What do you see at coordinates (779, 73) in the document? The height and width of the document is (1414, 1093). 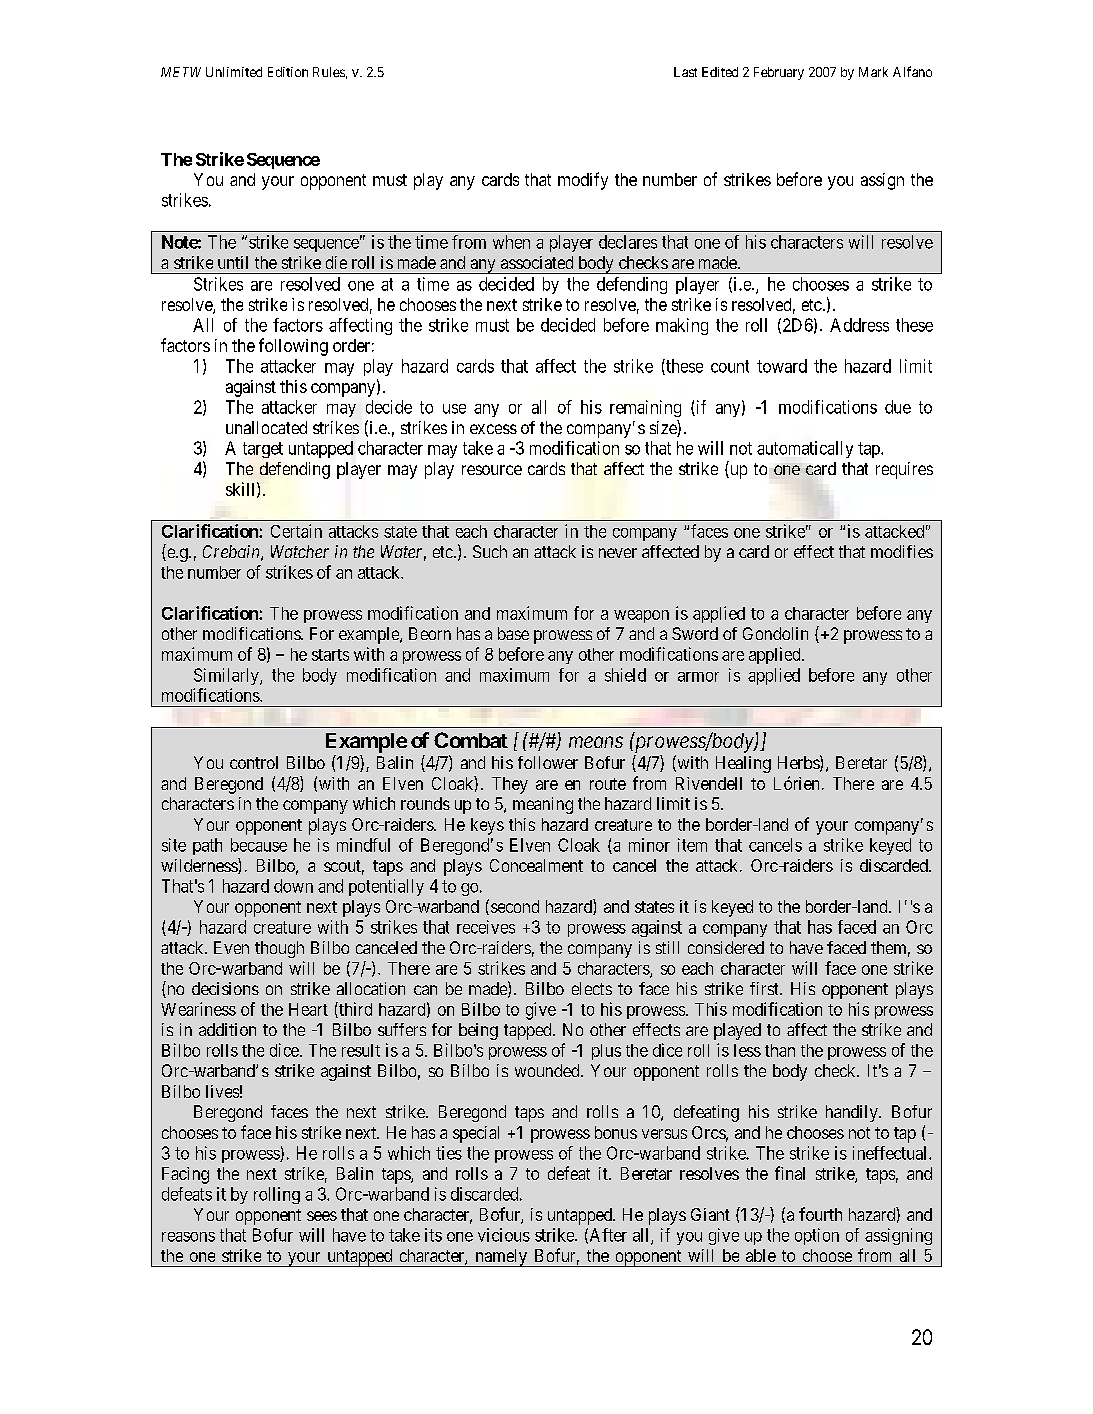 I see `February` at bounding box center [779, 73].
